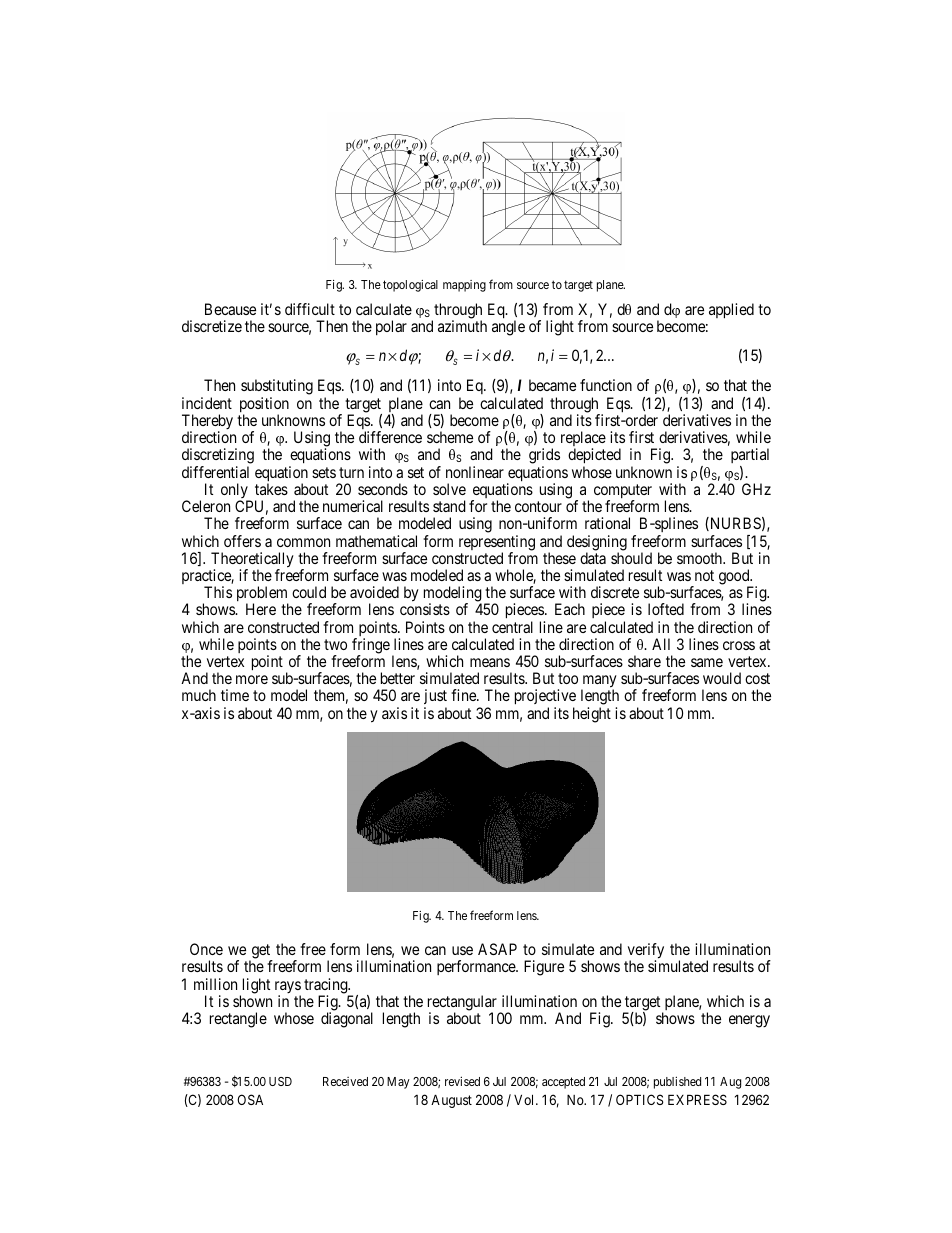 Image resolution: width=952 pixels, height=1233 pixels. I want to click on mapping, so click(464, 286).
